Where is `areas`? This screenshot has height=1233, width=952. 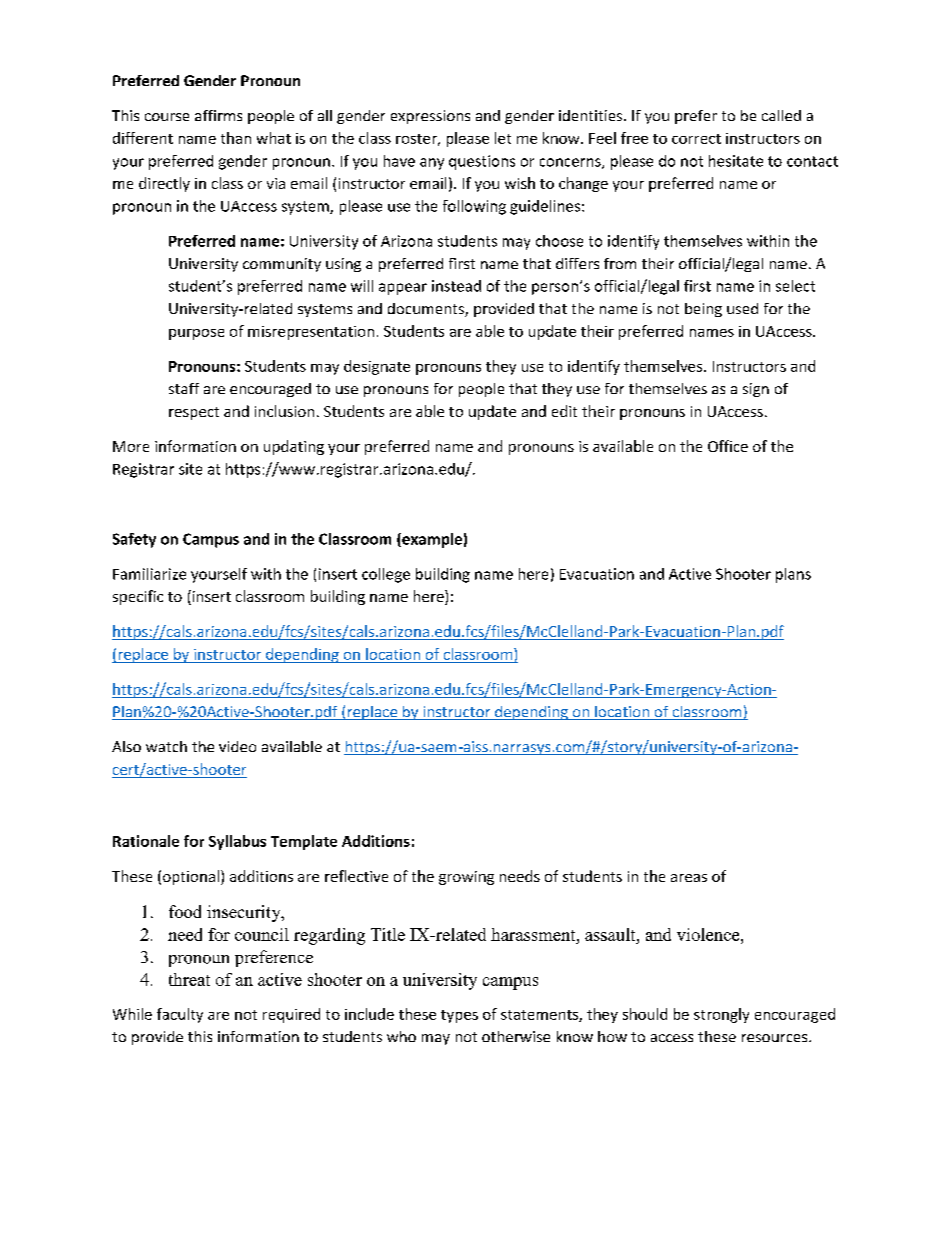 areas is located at coordinates (689, 878).
